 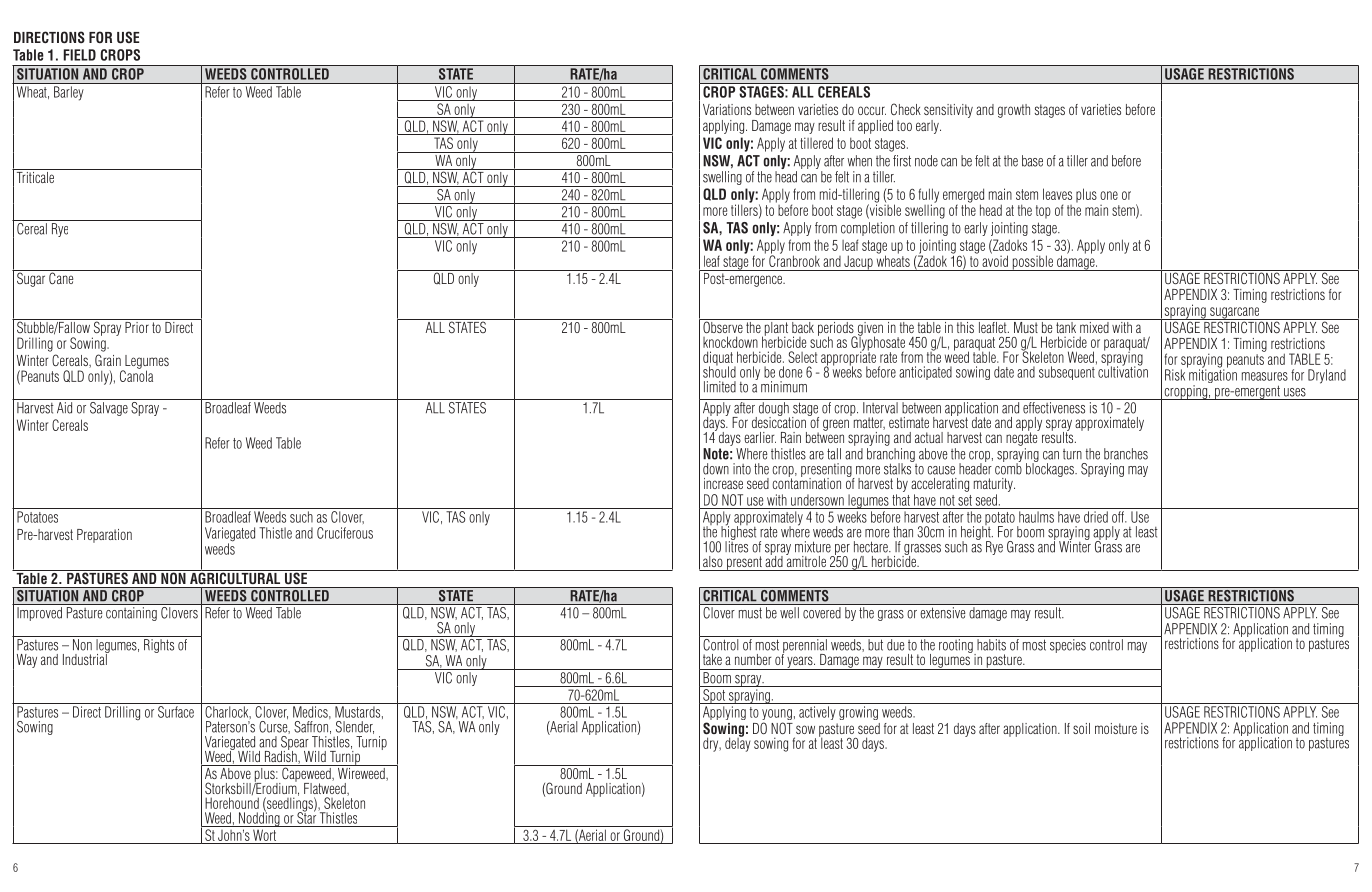 What do you see at coordinates (109, 407) in the screenshot?
I see `Salvage` at bounding box center [109, 407].
